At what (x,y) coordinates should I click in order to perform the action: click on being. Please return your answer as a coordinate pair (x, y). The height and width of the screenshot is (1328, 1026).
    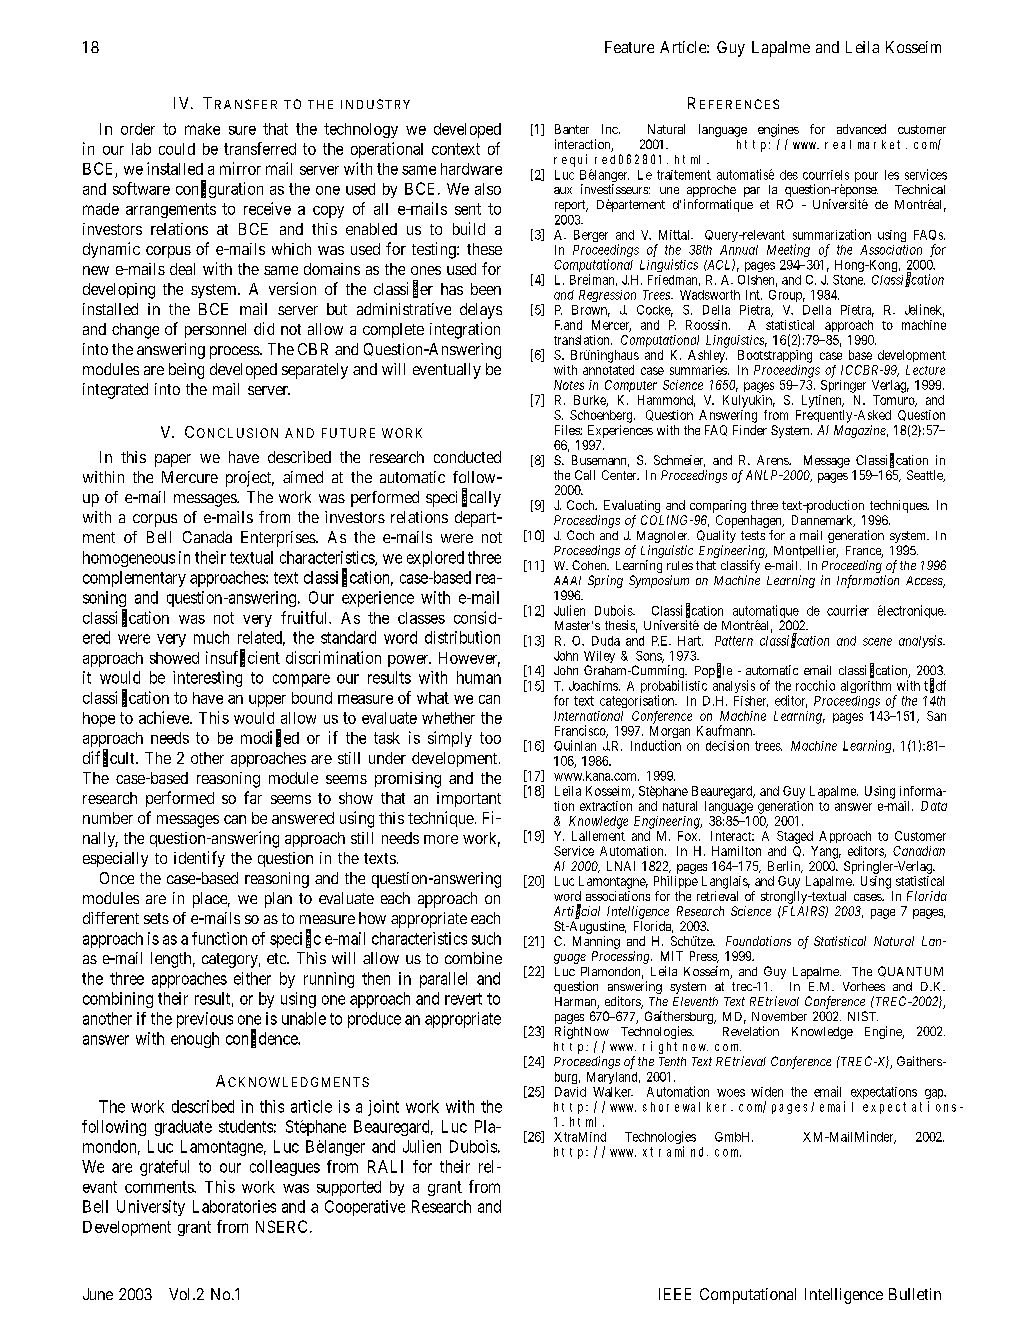
    Looking at the image, I should click on (186, 371).
